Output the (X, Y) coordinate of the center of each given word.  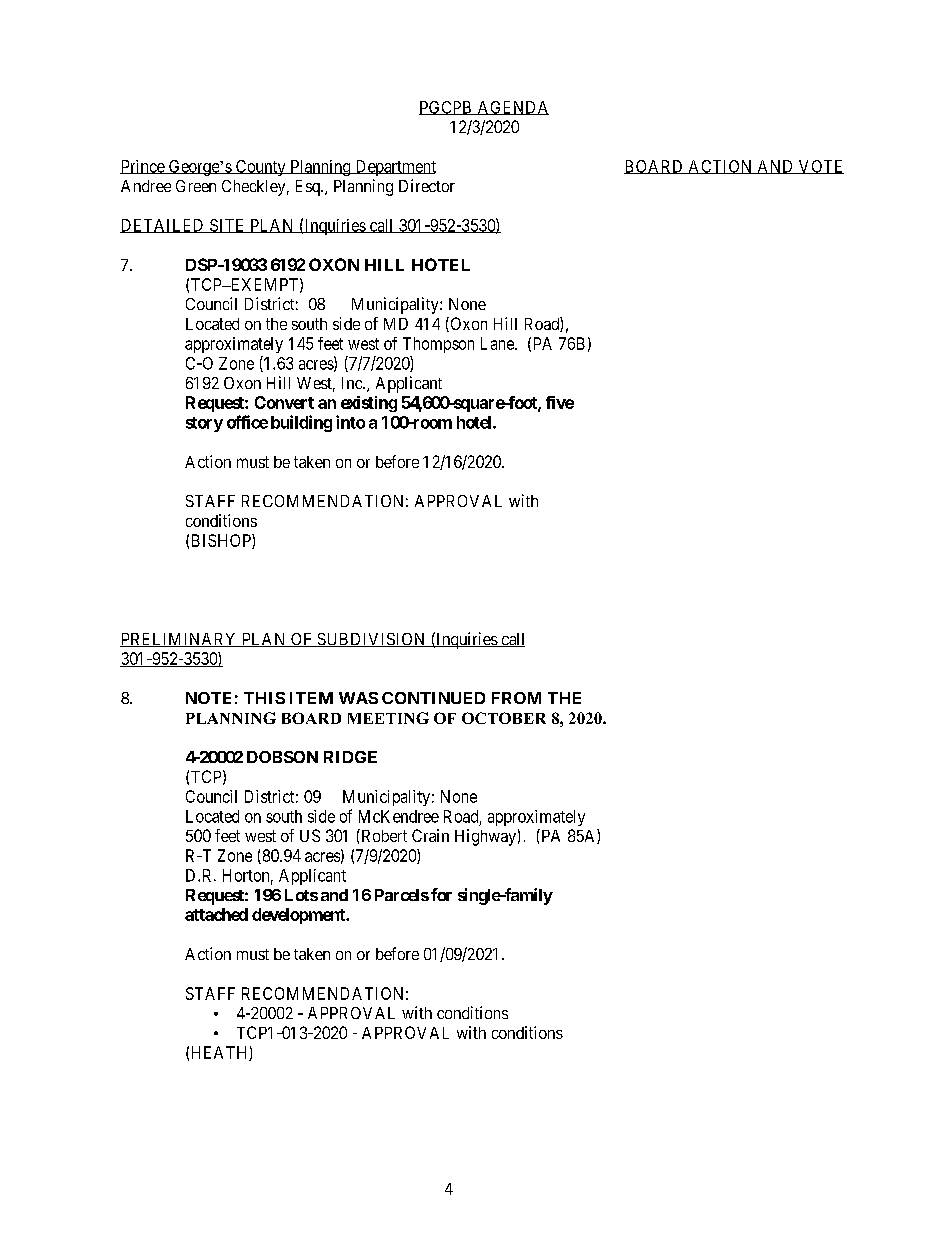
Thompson (438, 345)
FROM (516, 698)
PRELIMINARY (179, 640)
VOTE (820, 167)
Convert (284, 402)
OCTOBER (504, 718)
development (299, 916)
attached (216, 914)
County (260, 168)
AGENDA (512, 108)
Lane (498, 343)
